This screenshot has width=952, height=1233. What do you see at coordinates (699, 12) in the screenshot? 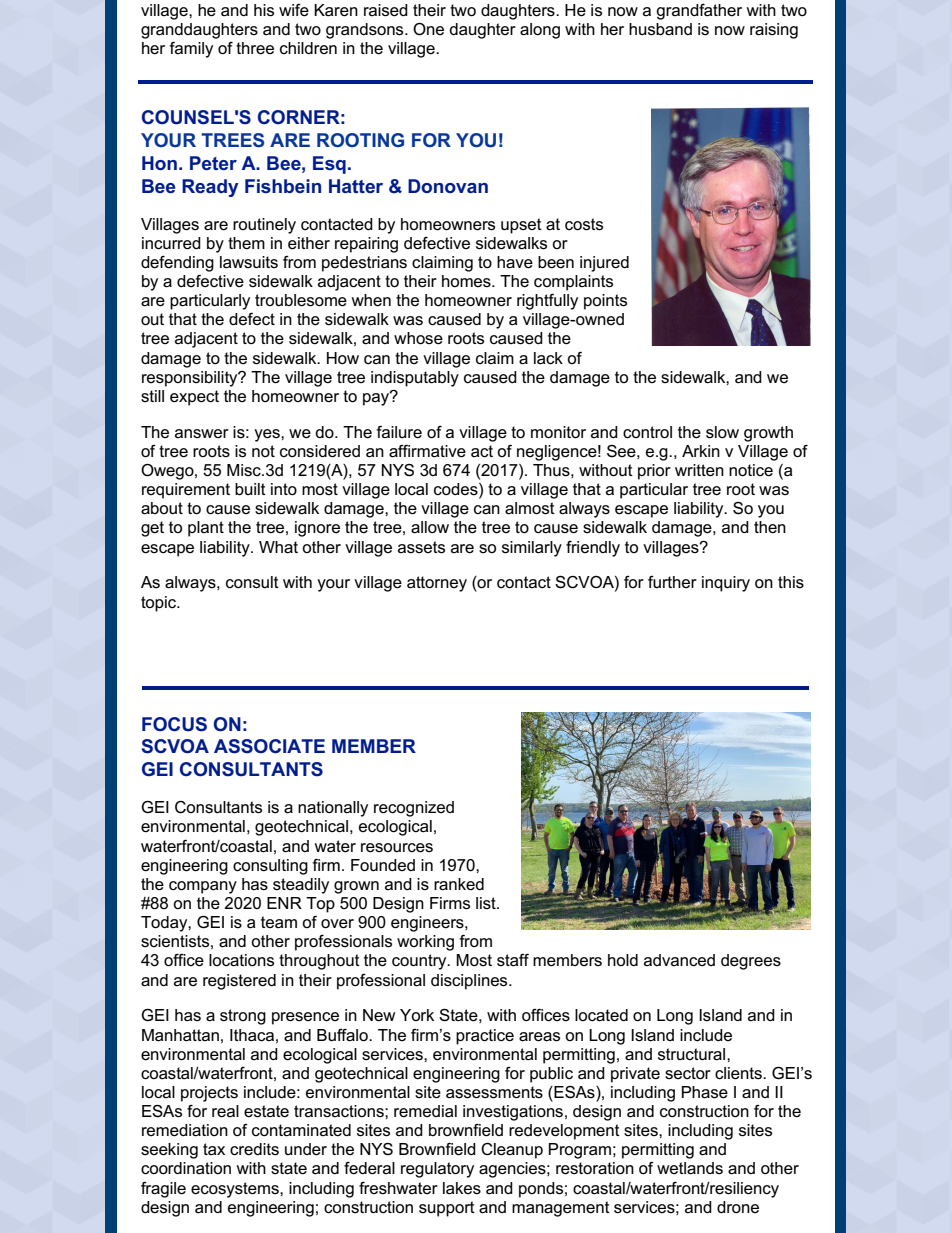
I see `grandfather` at bounding box center [699, 12].
